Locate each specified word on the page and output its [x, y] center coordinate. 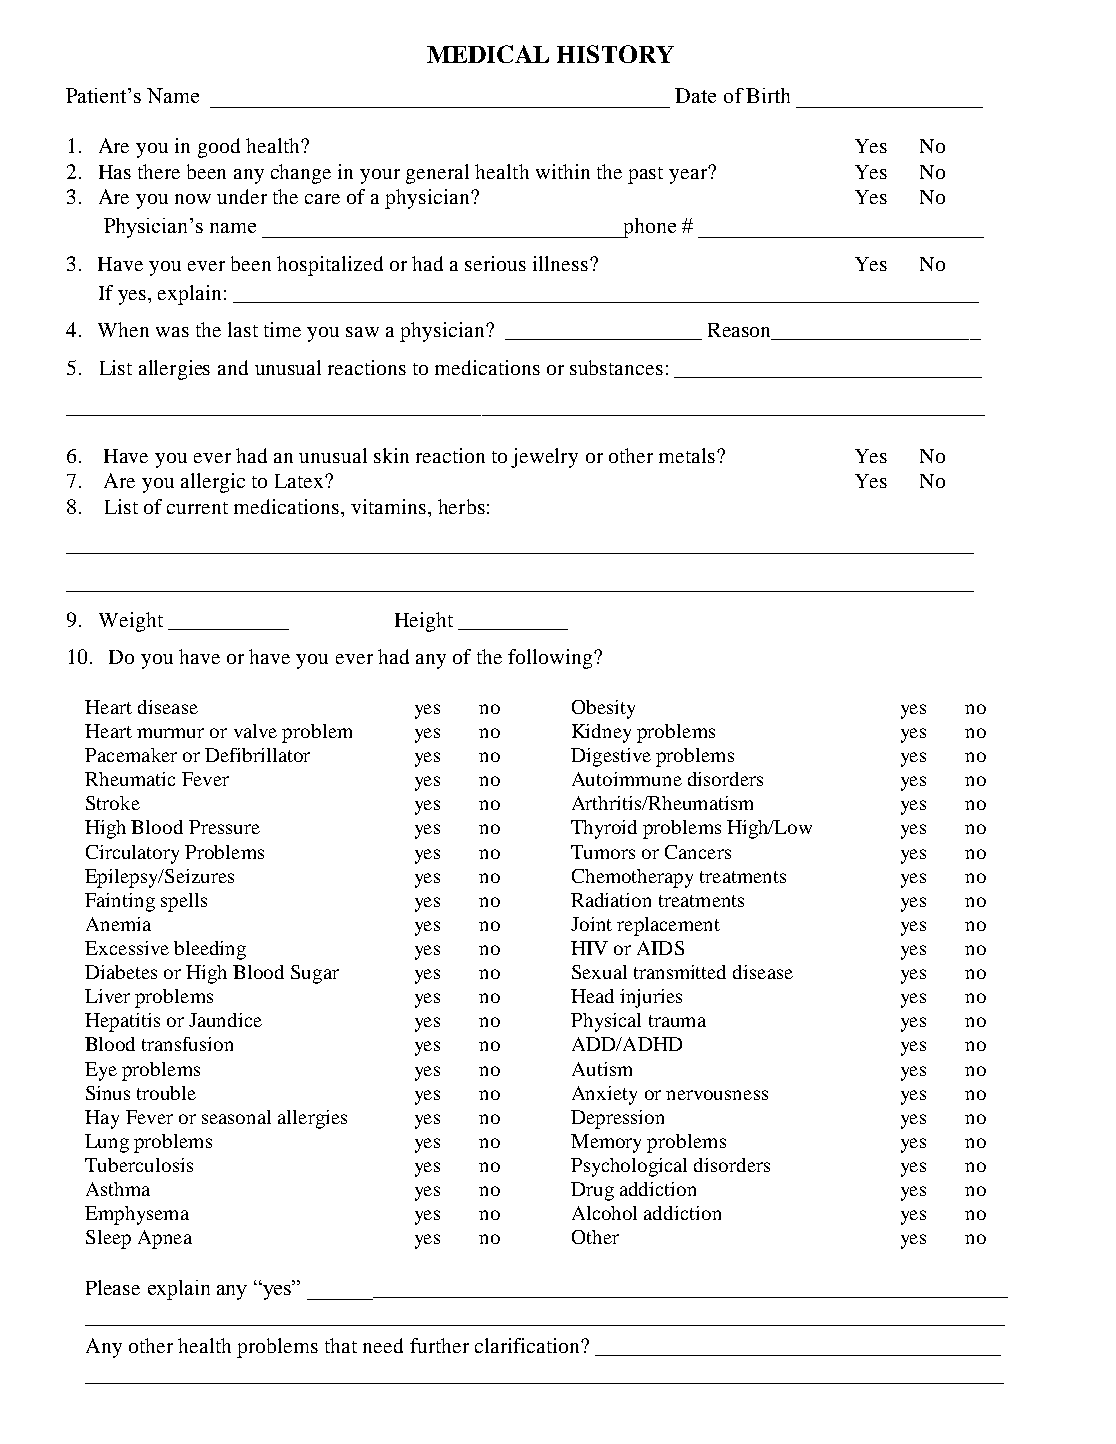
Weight [131, 622]
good [219, 148]
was [172, 332]
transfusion [187, 1044]
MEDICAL [488, 54]
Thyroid [604, 829]
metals [688, 455]
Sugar [315, 974]
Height [424, 622]
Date [695, 95]
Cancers [698, 852]
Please [113, 1287]
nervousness [717, 1095]
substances [616, 367]
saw [362, 332]
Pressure [224, 827]
